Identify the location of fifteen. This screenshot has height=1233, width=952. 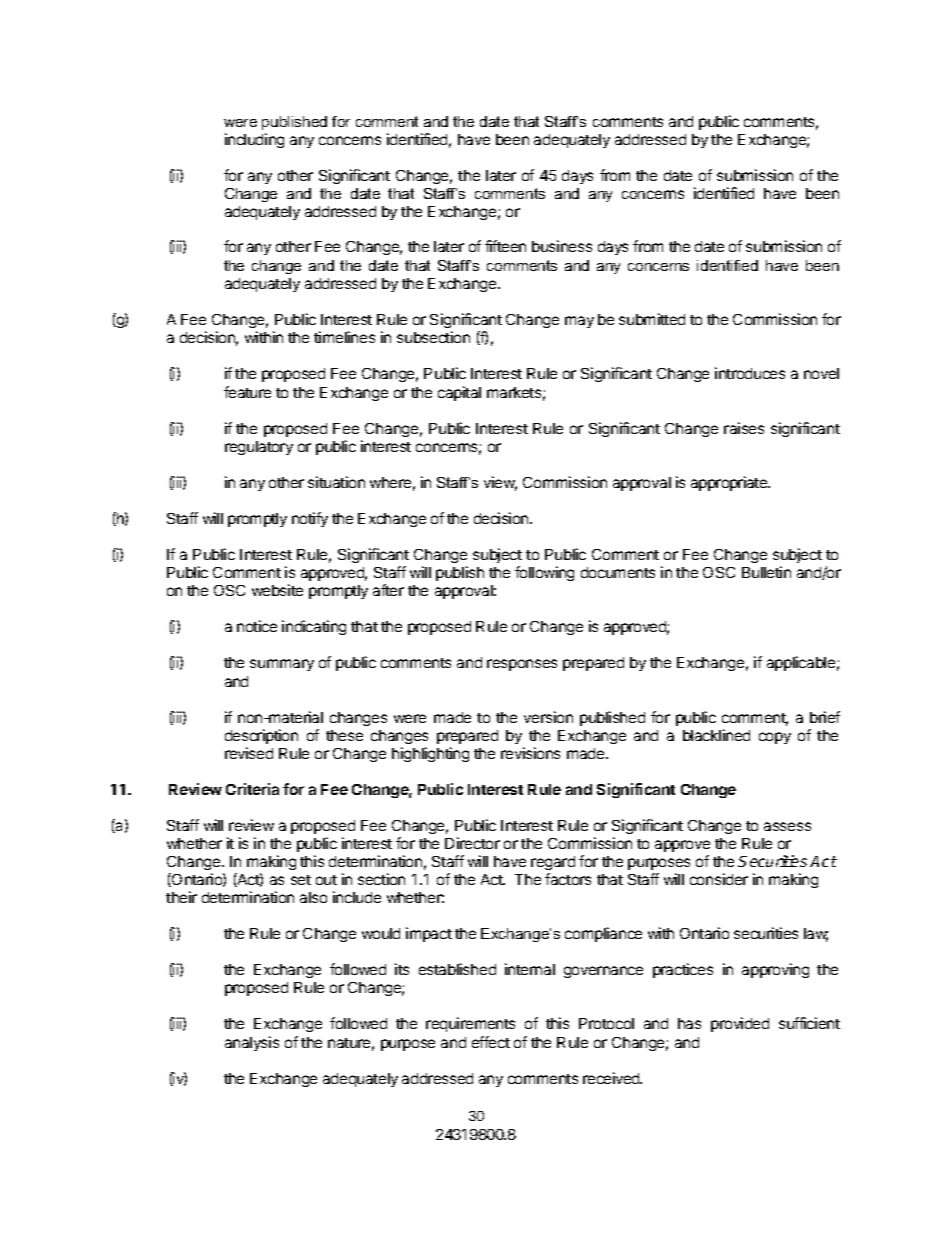
(505, 246).
